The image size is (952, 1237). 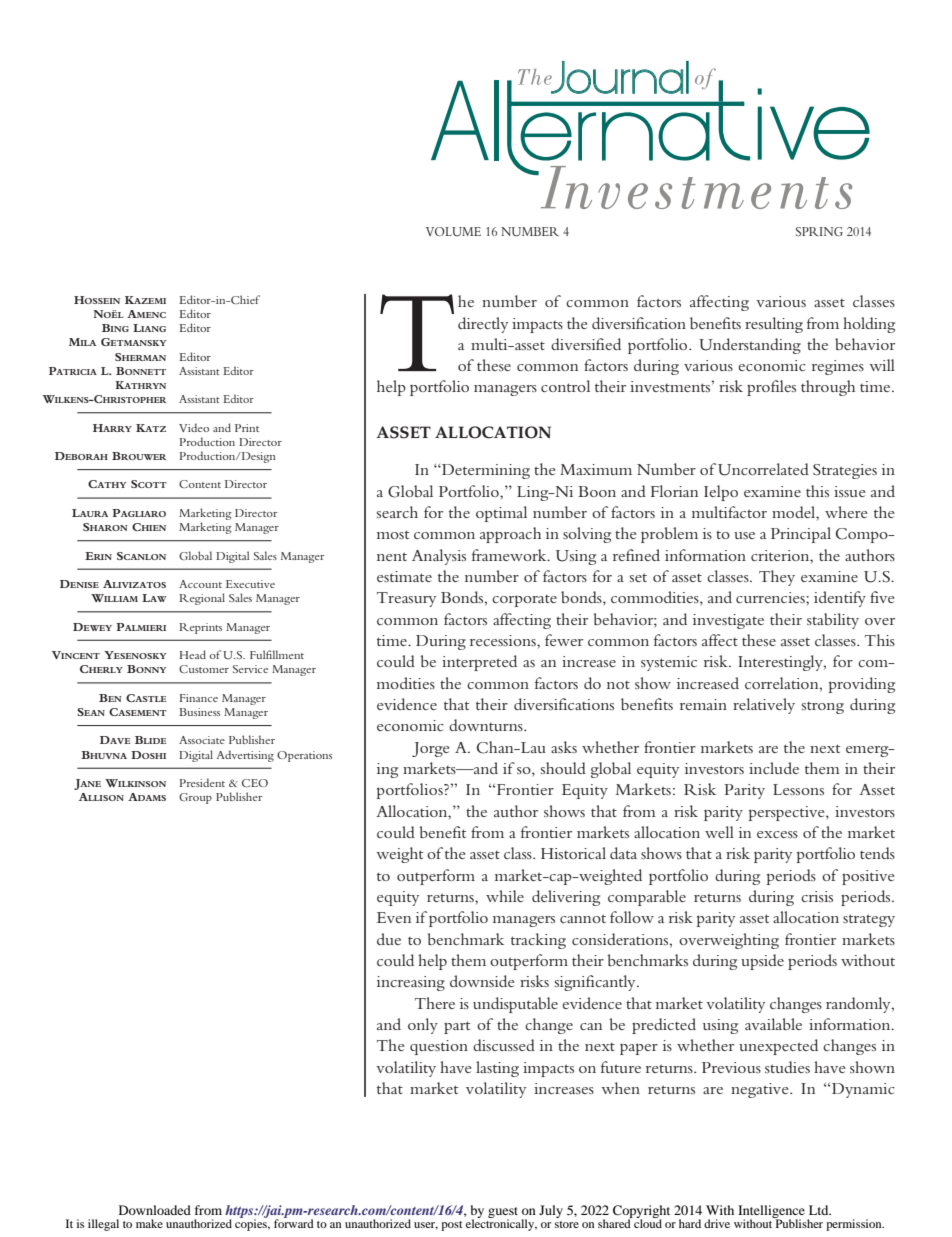 What do you see at coordinates (503, 1213) in the screenshot?
I see `guest` at bounding box center [503, 1213].
